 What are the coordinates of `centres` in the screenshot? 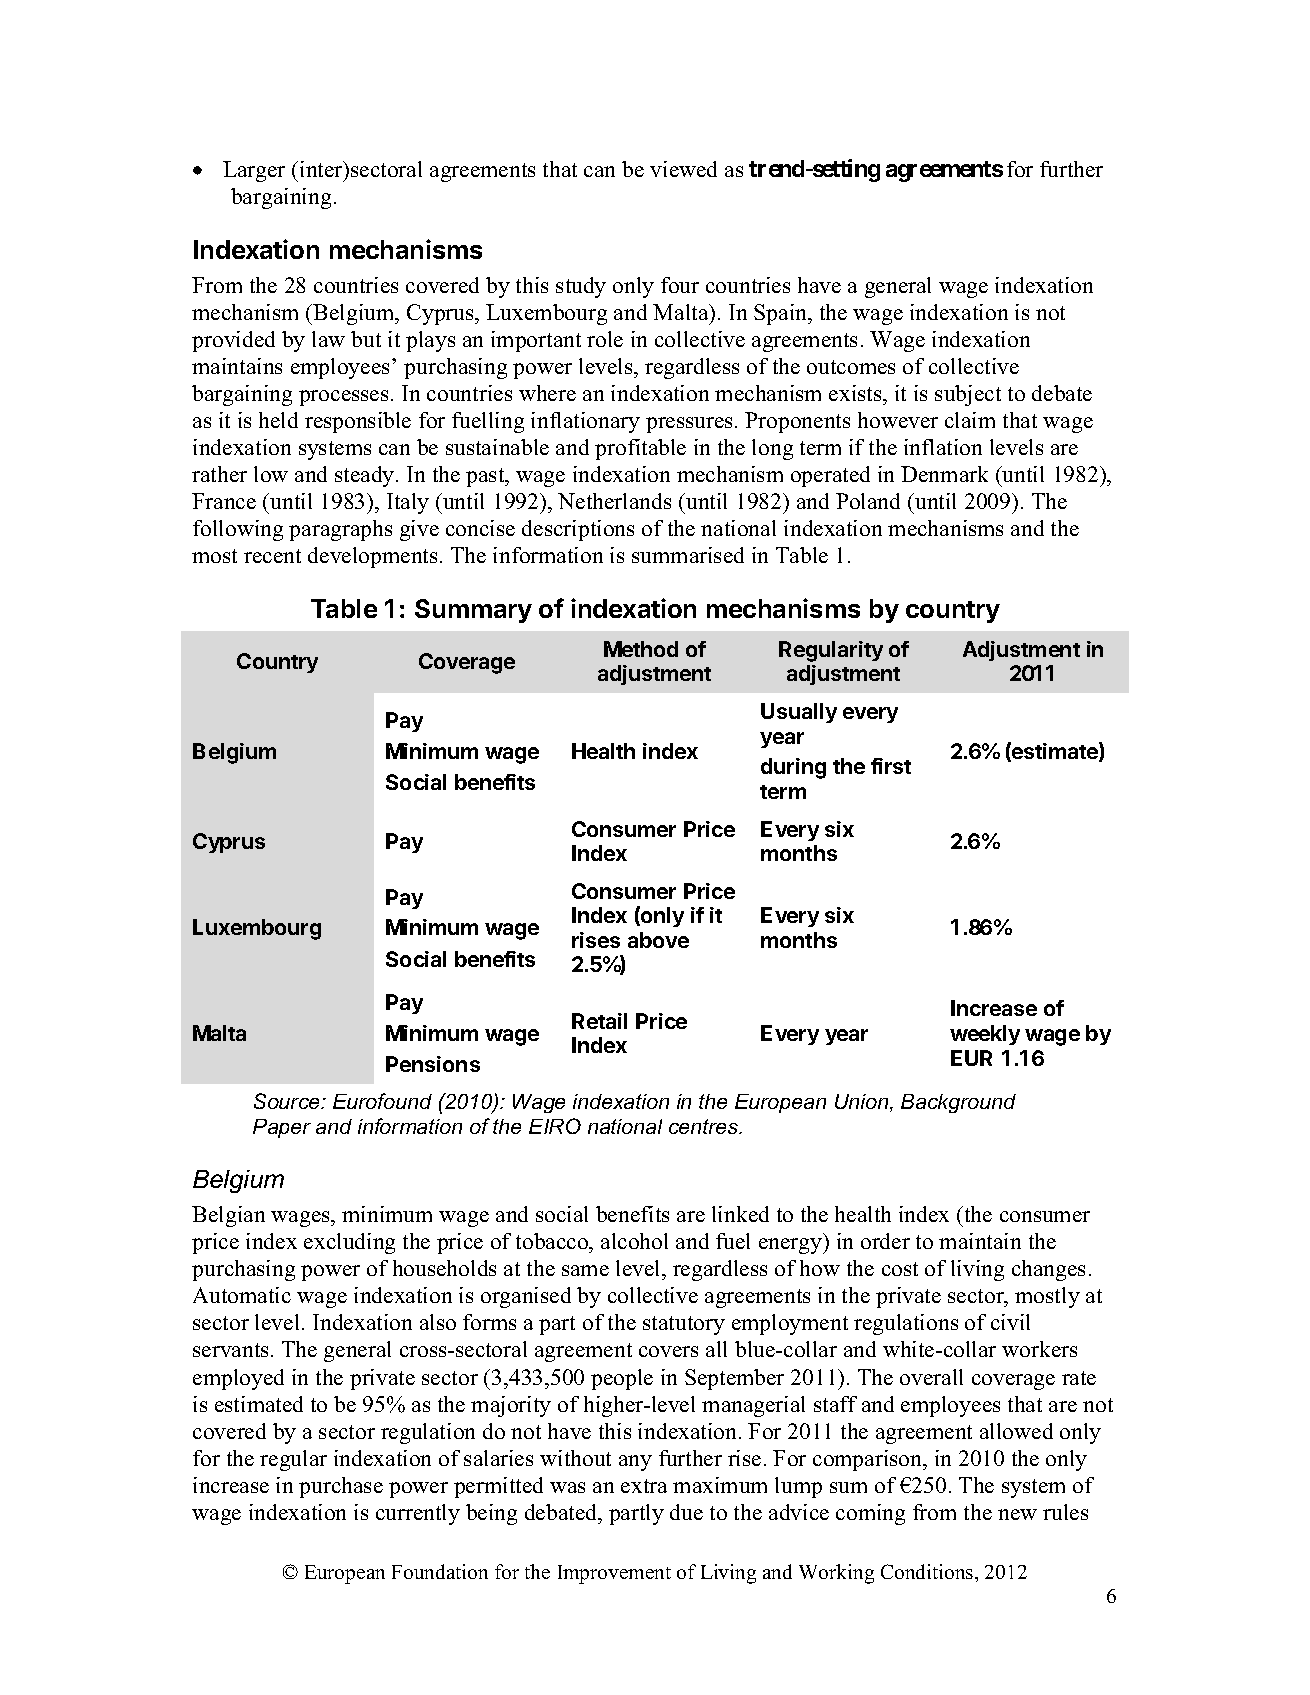 It's located at (705, 1126).
